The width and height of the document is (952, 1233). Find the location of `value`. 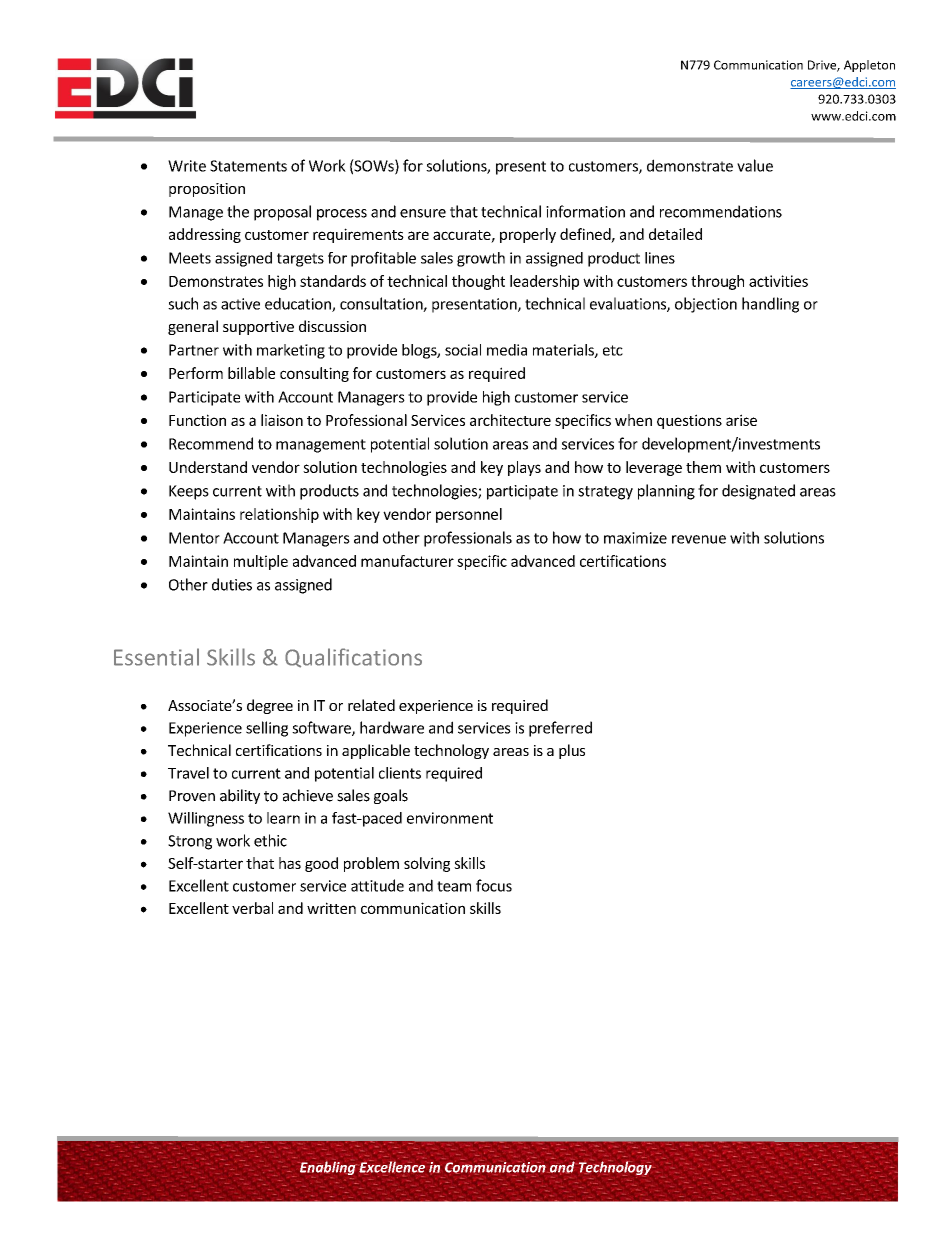

value is located at coordinates (755, 165).
